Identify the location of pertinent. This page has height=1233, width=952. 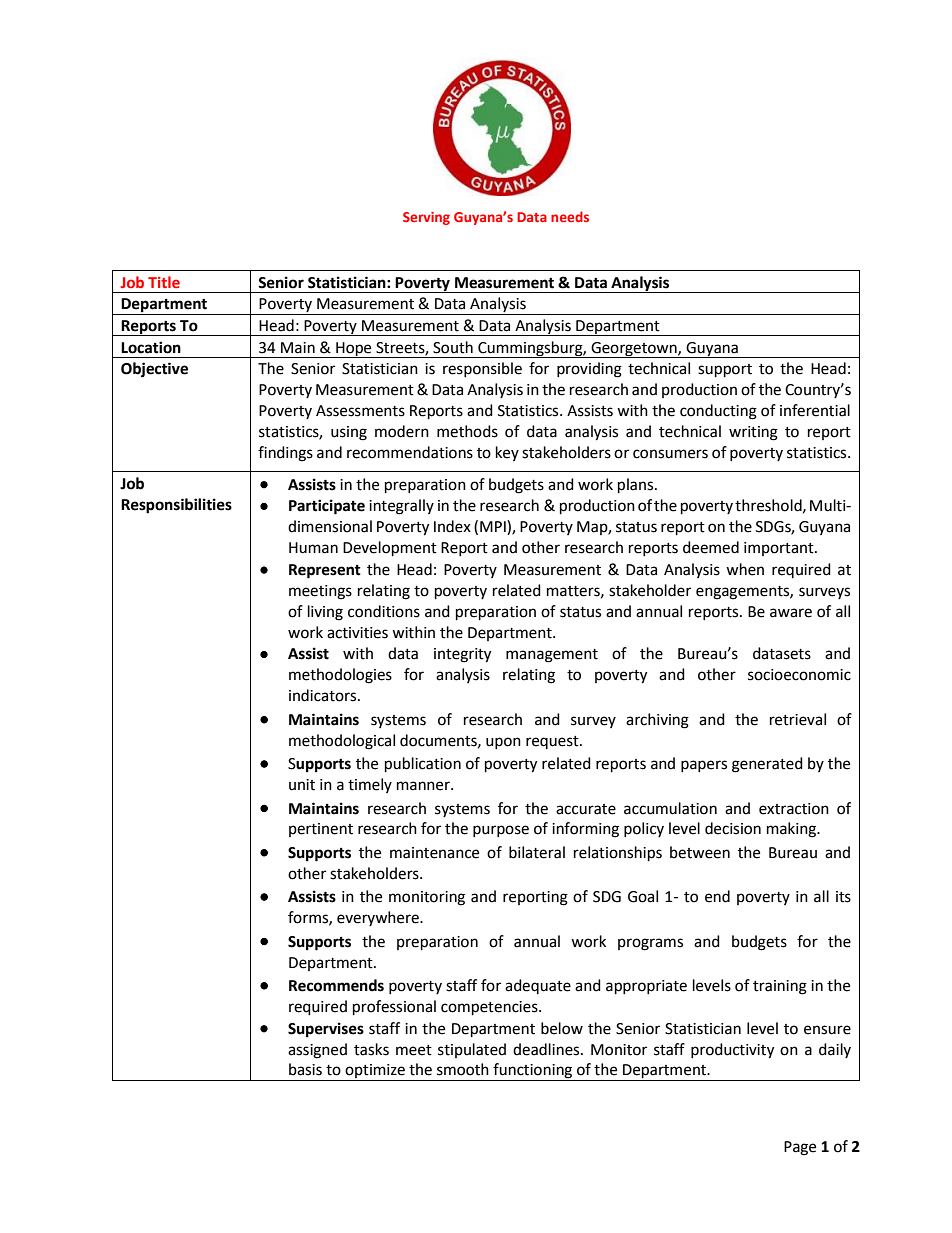
(321, 830).
